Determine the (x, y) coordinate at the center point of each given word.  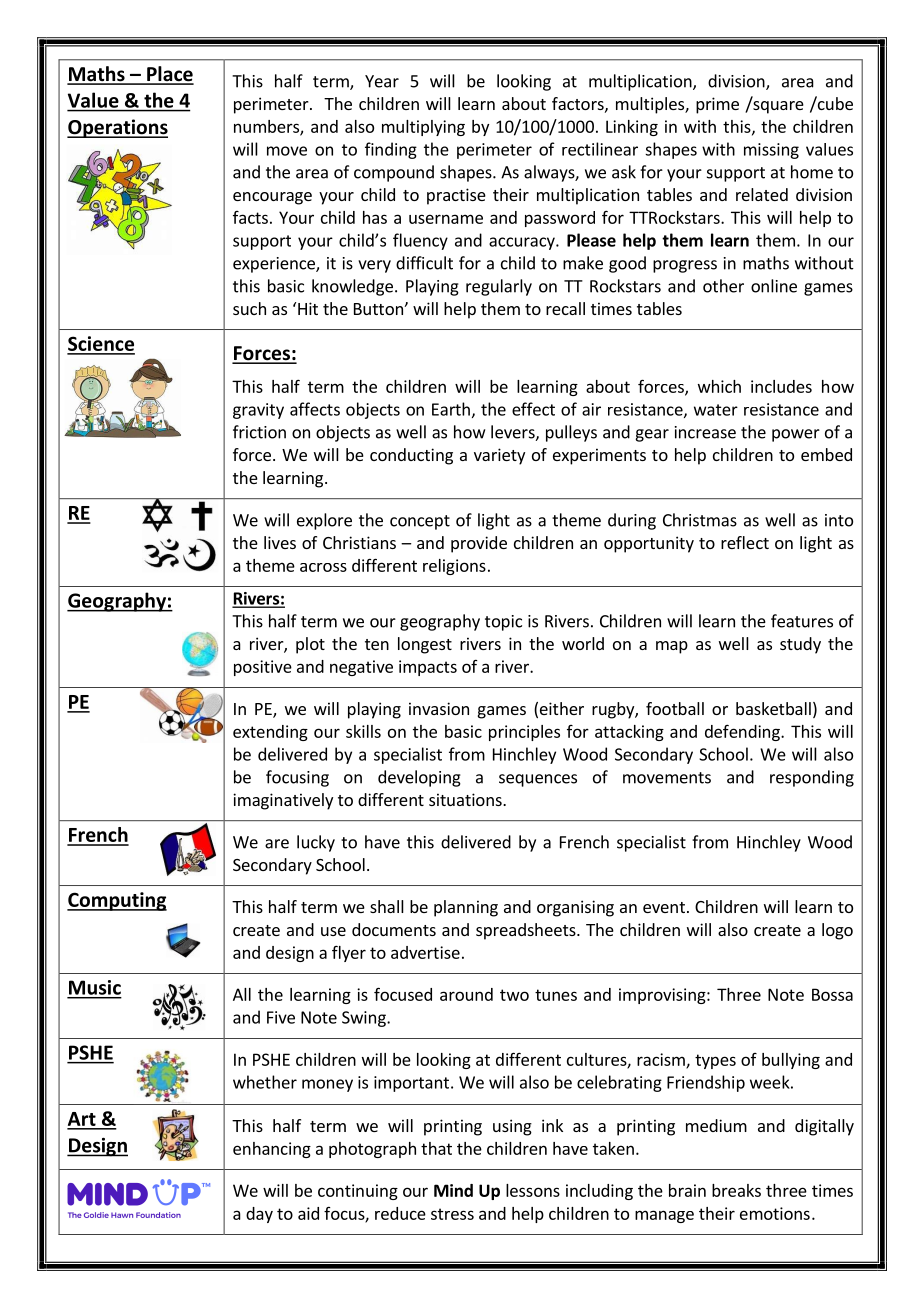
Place (169, 75)
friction (259, 432)
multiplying (423, 128)
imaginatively (283, 801)
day (259, 1215)
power (796, 435)
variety (499, 456)
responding (812, 778)
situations (466, 799)
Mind (453, 1190)
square (777, 106)
